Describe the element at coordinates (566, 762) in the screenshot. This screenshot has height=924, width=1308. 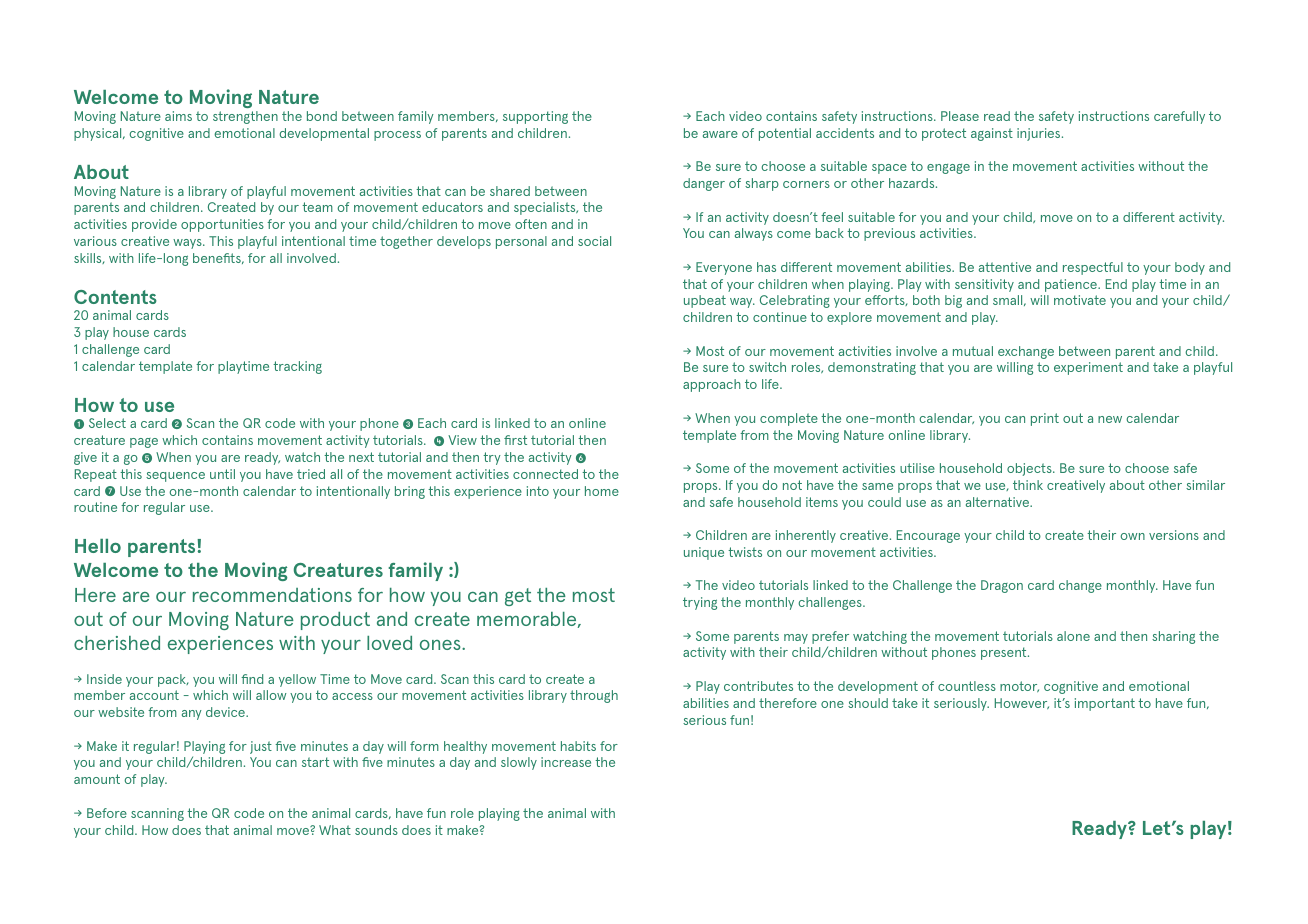
I see `increase` at that location.
